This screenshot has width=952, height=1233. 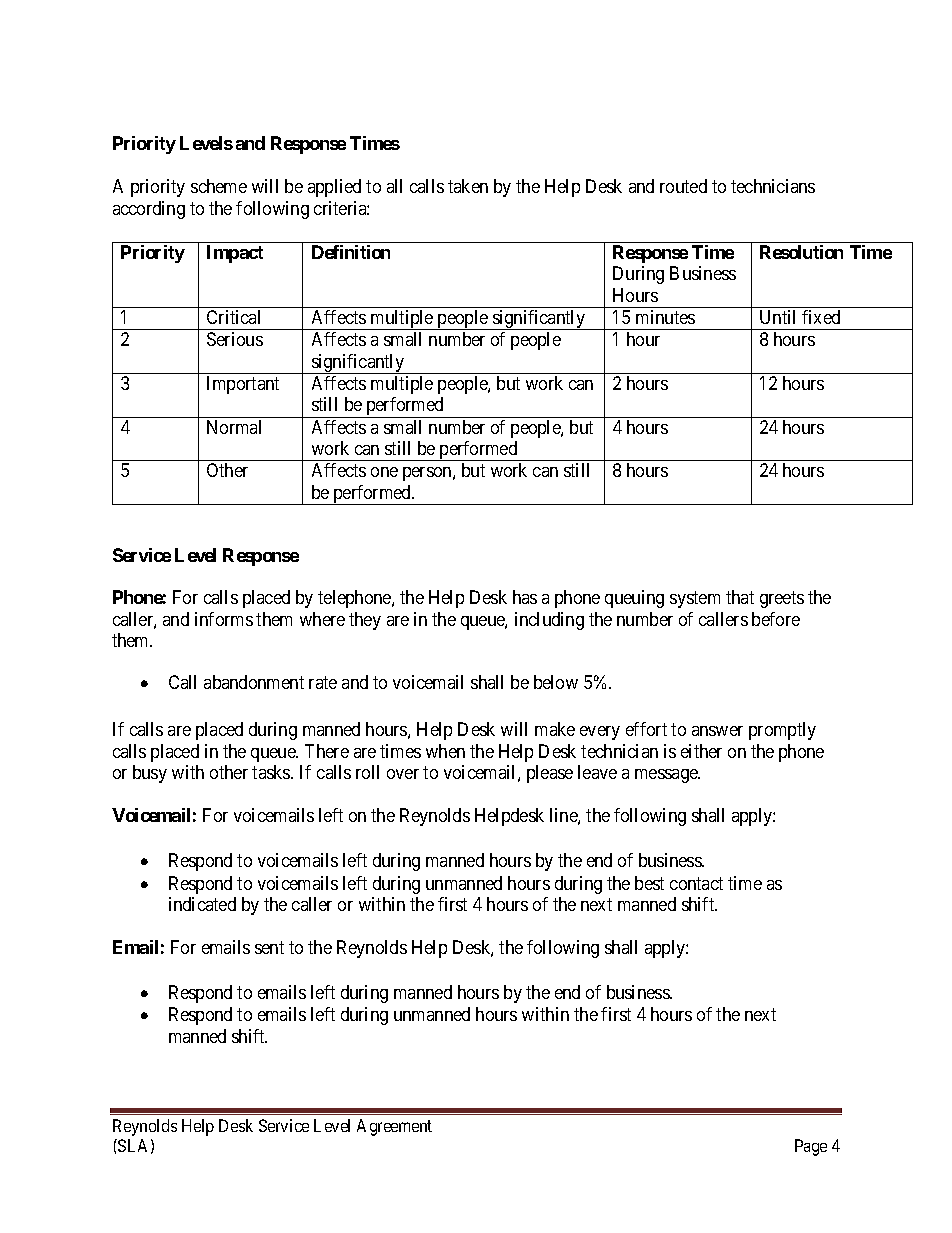 I want to click on scheme, so click(x=219, y=186).
